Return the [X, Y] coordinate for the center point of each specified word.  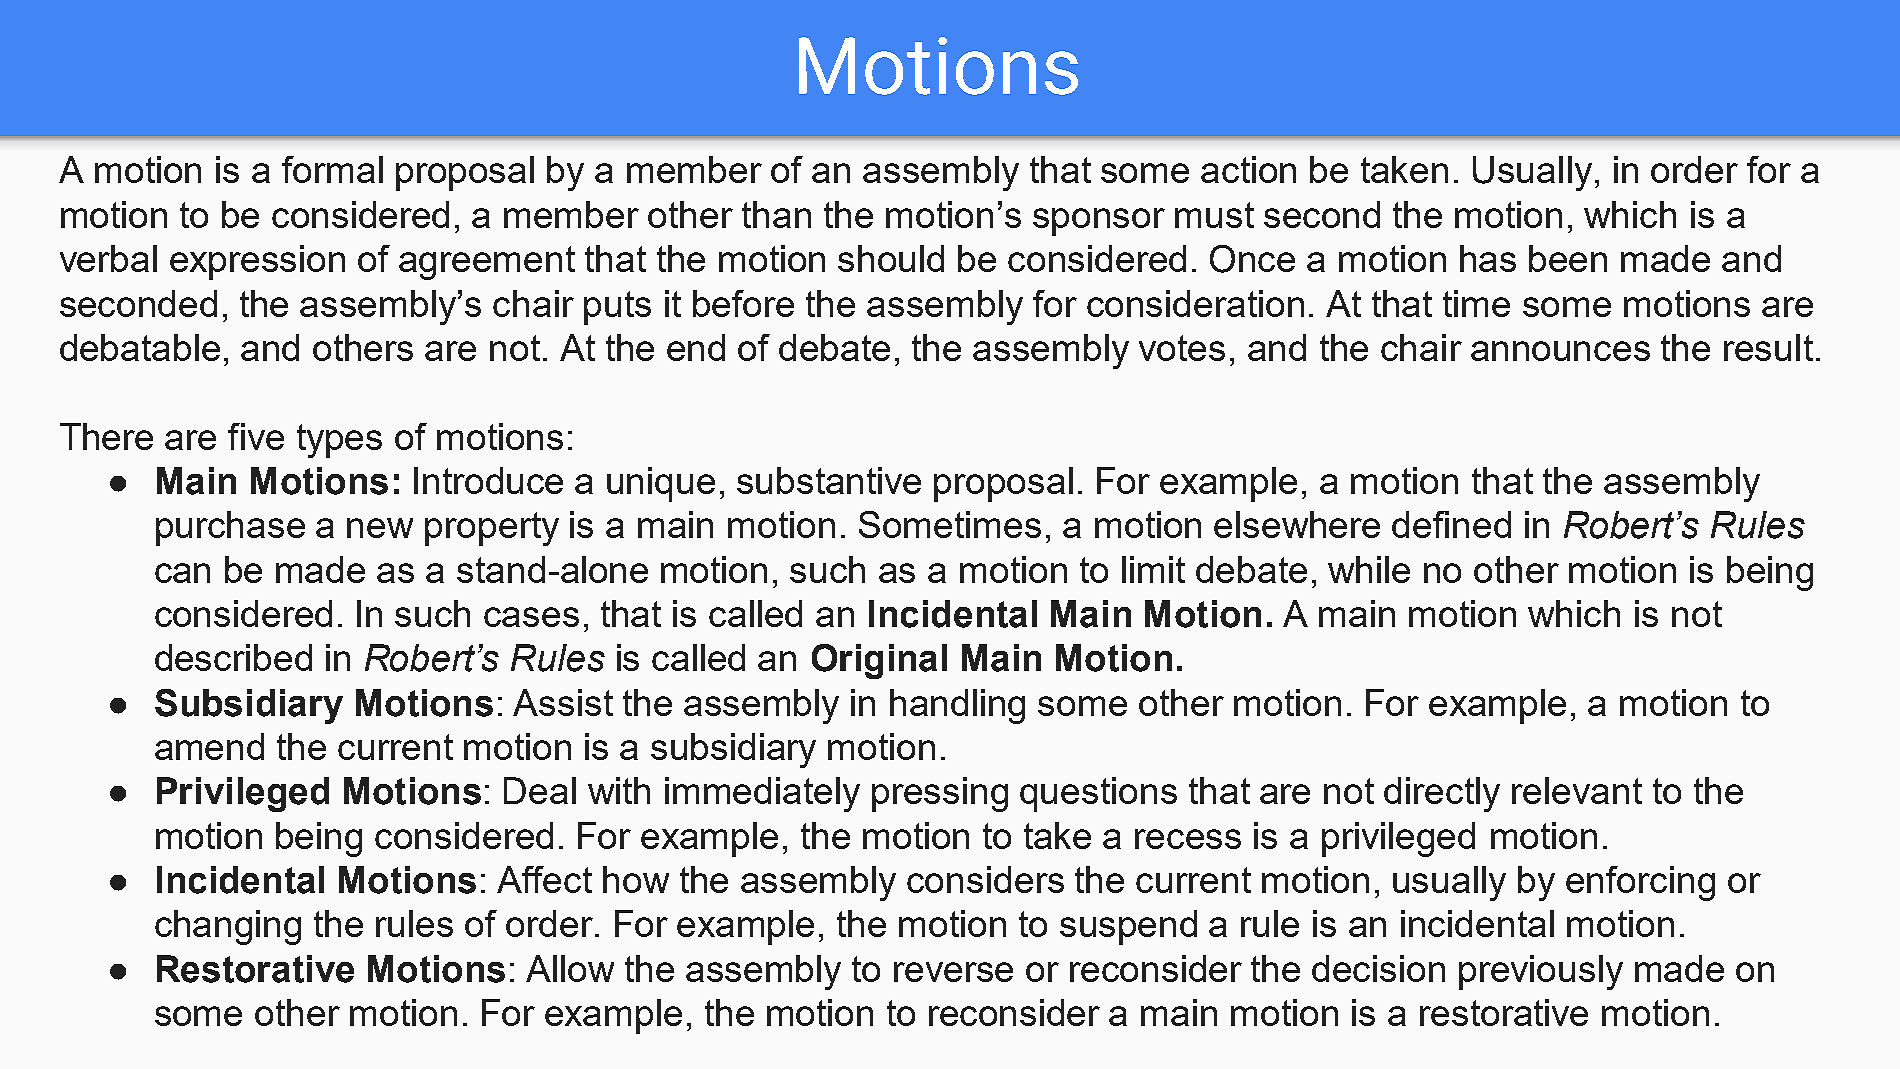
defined [1451, 524]
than [776, 214]
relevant [1577, 790]
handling [957, 706]
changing [228, 927]
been [1568, 258]
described [233, 657]
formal [332, 169]
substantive [829, 480]
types [339, 441]
